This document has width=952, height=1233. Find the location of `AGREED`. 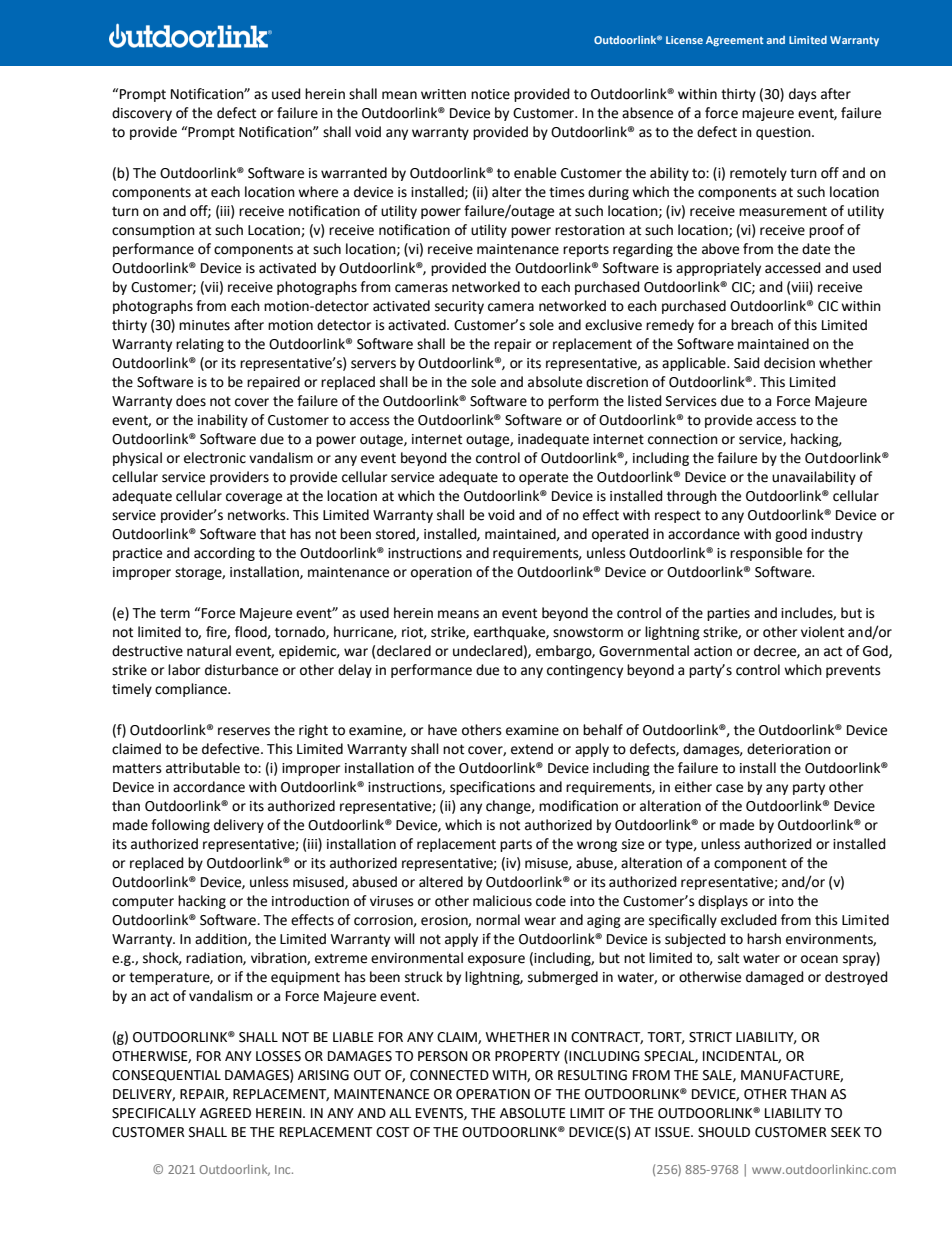

AGREED is located at coordinates (225, 1113).
